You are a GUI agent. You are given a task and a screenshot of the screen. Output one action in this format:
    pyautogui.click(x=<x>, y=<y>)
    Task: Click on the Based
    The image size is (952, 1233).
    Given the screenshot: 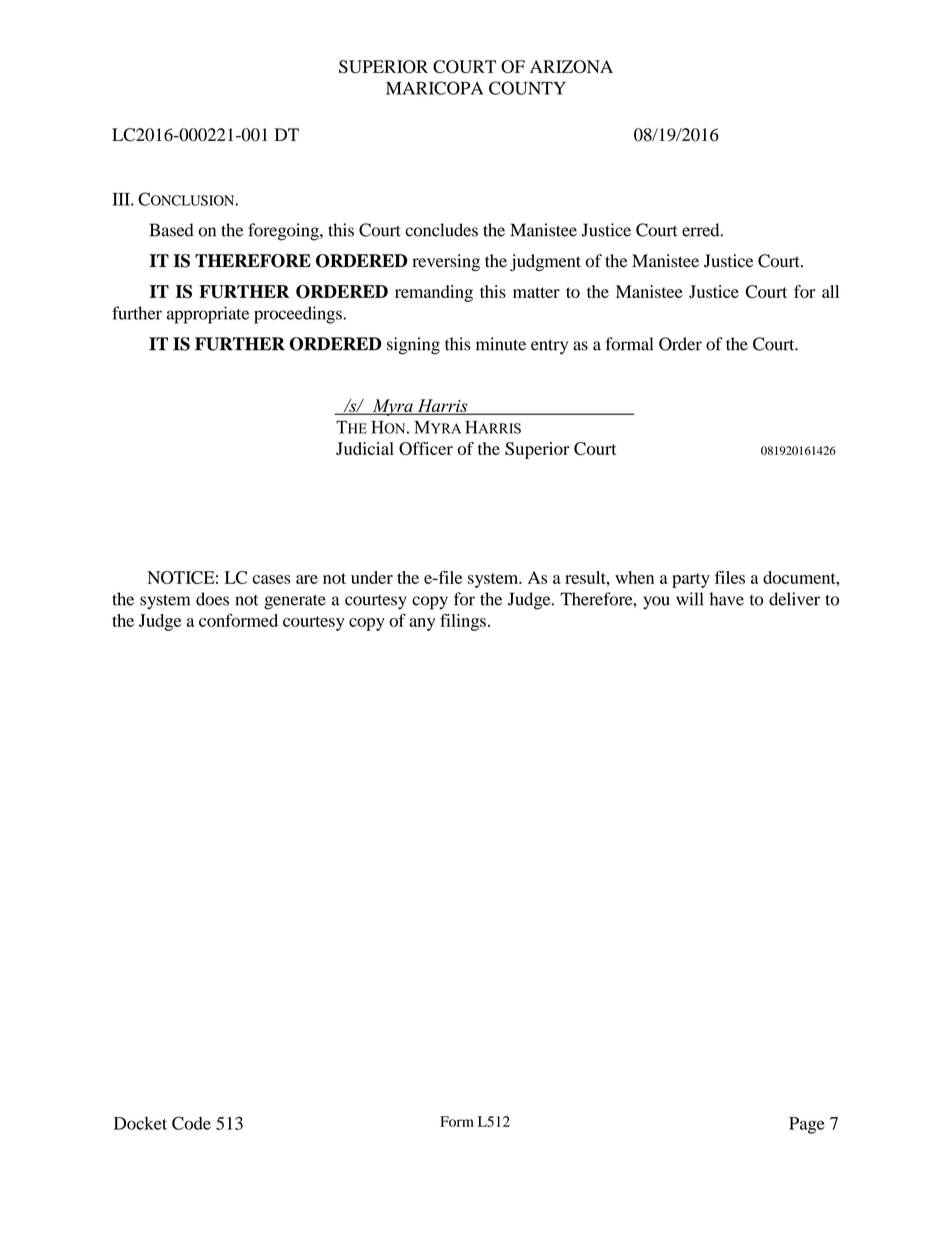 What is the action you would take?
    pyautogui.click(x=172, y=230)
